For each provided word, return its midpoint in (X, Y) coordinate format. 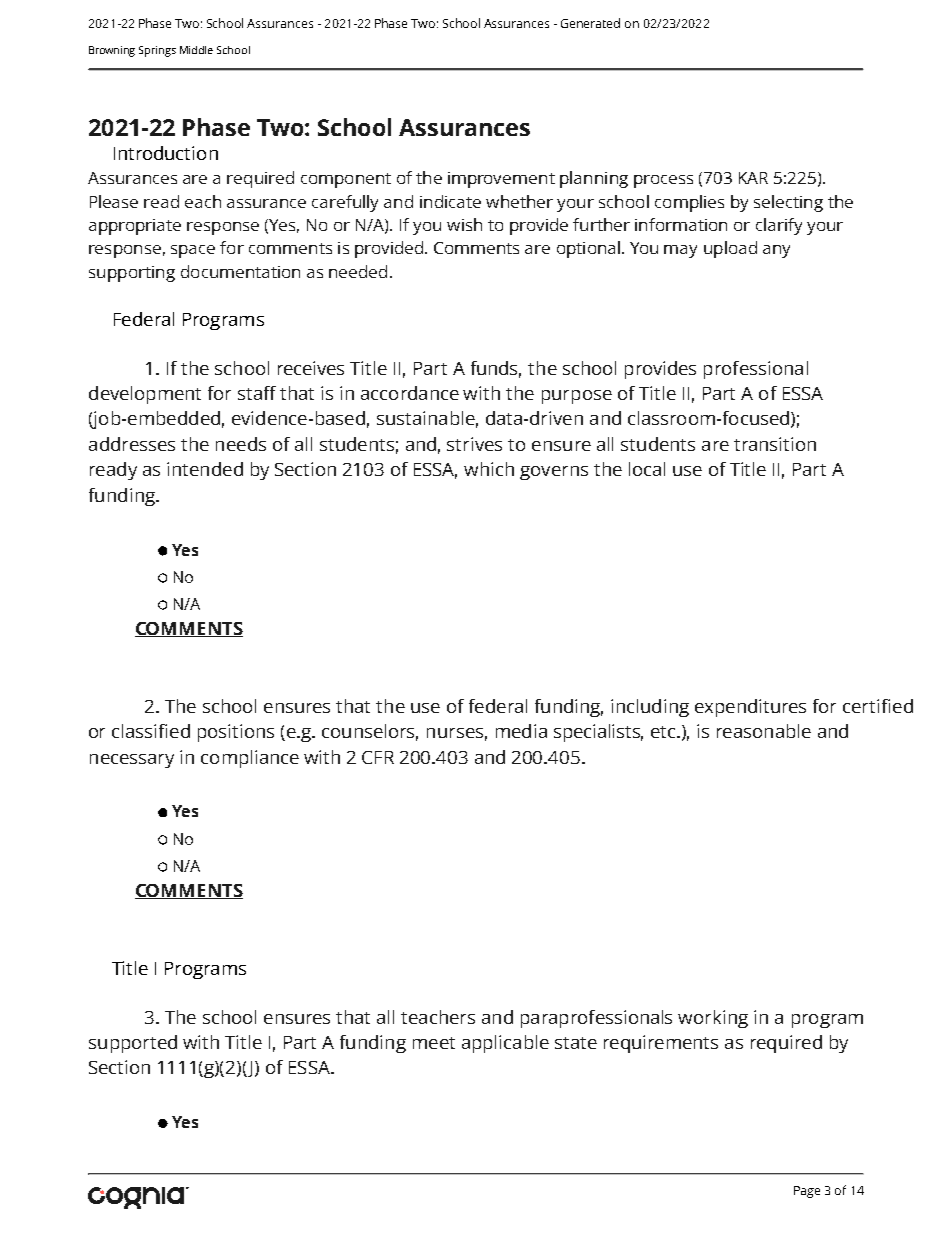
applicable (505, 1044)
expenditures (750, 708)
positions (236, 733)
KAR (753, 178)
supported (133, 1044)
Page (807, 1192)
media (521, 731)
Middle (196, 50)
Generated (590, 23)
